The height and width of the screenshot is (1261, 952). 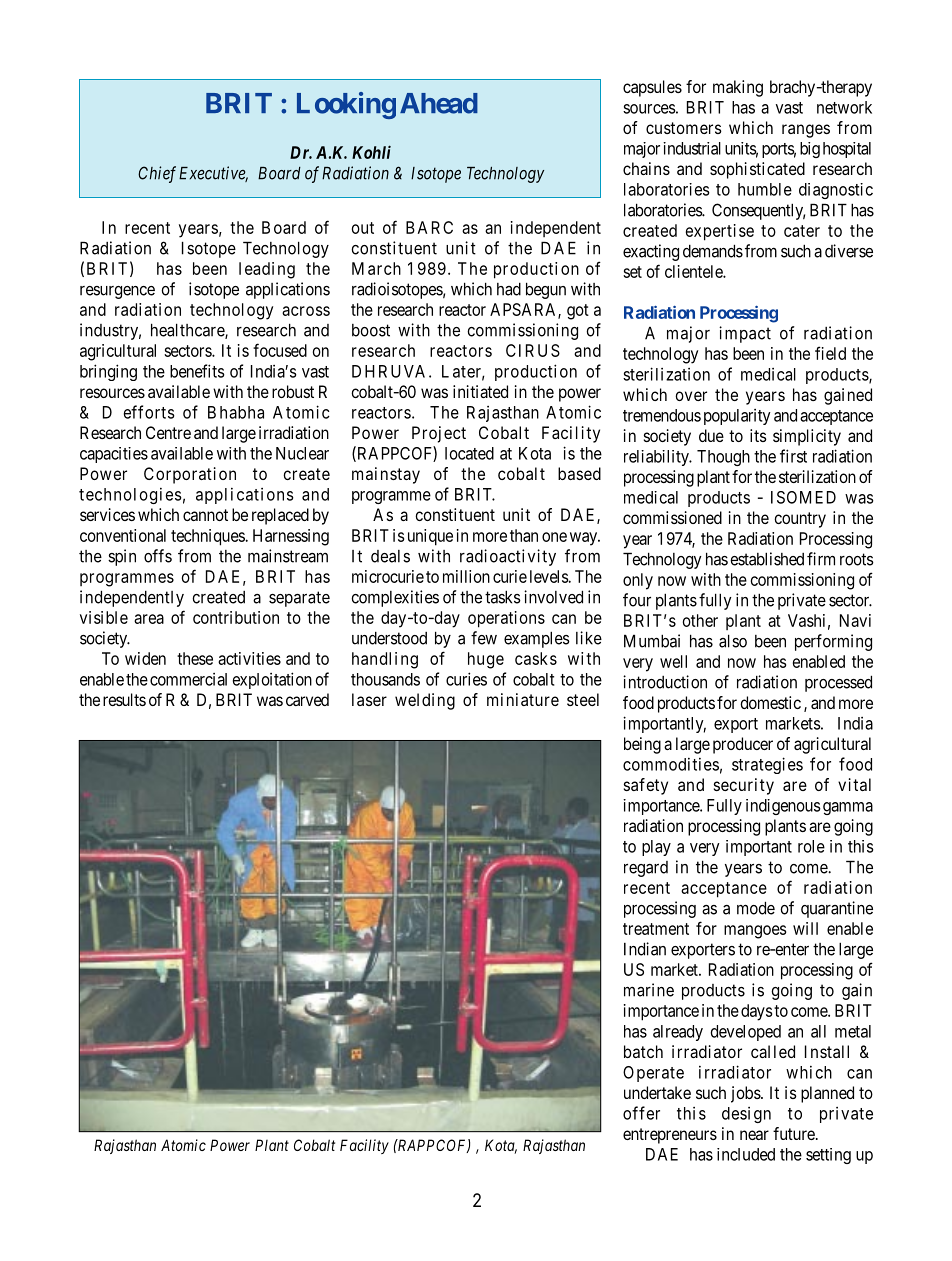 I want to click on ranges, so click(x=806, y=131).
